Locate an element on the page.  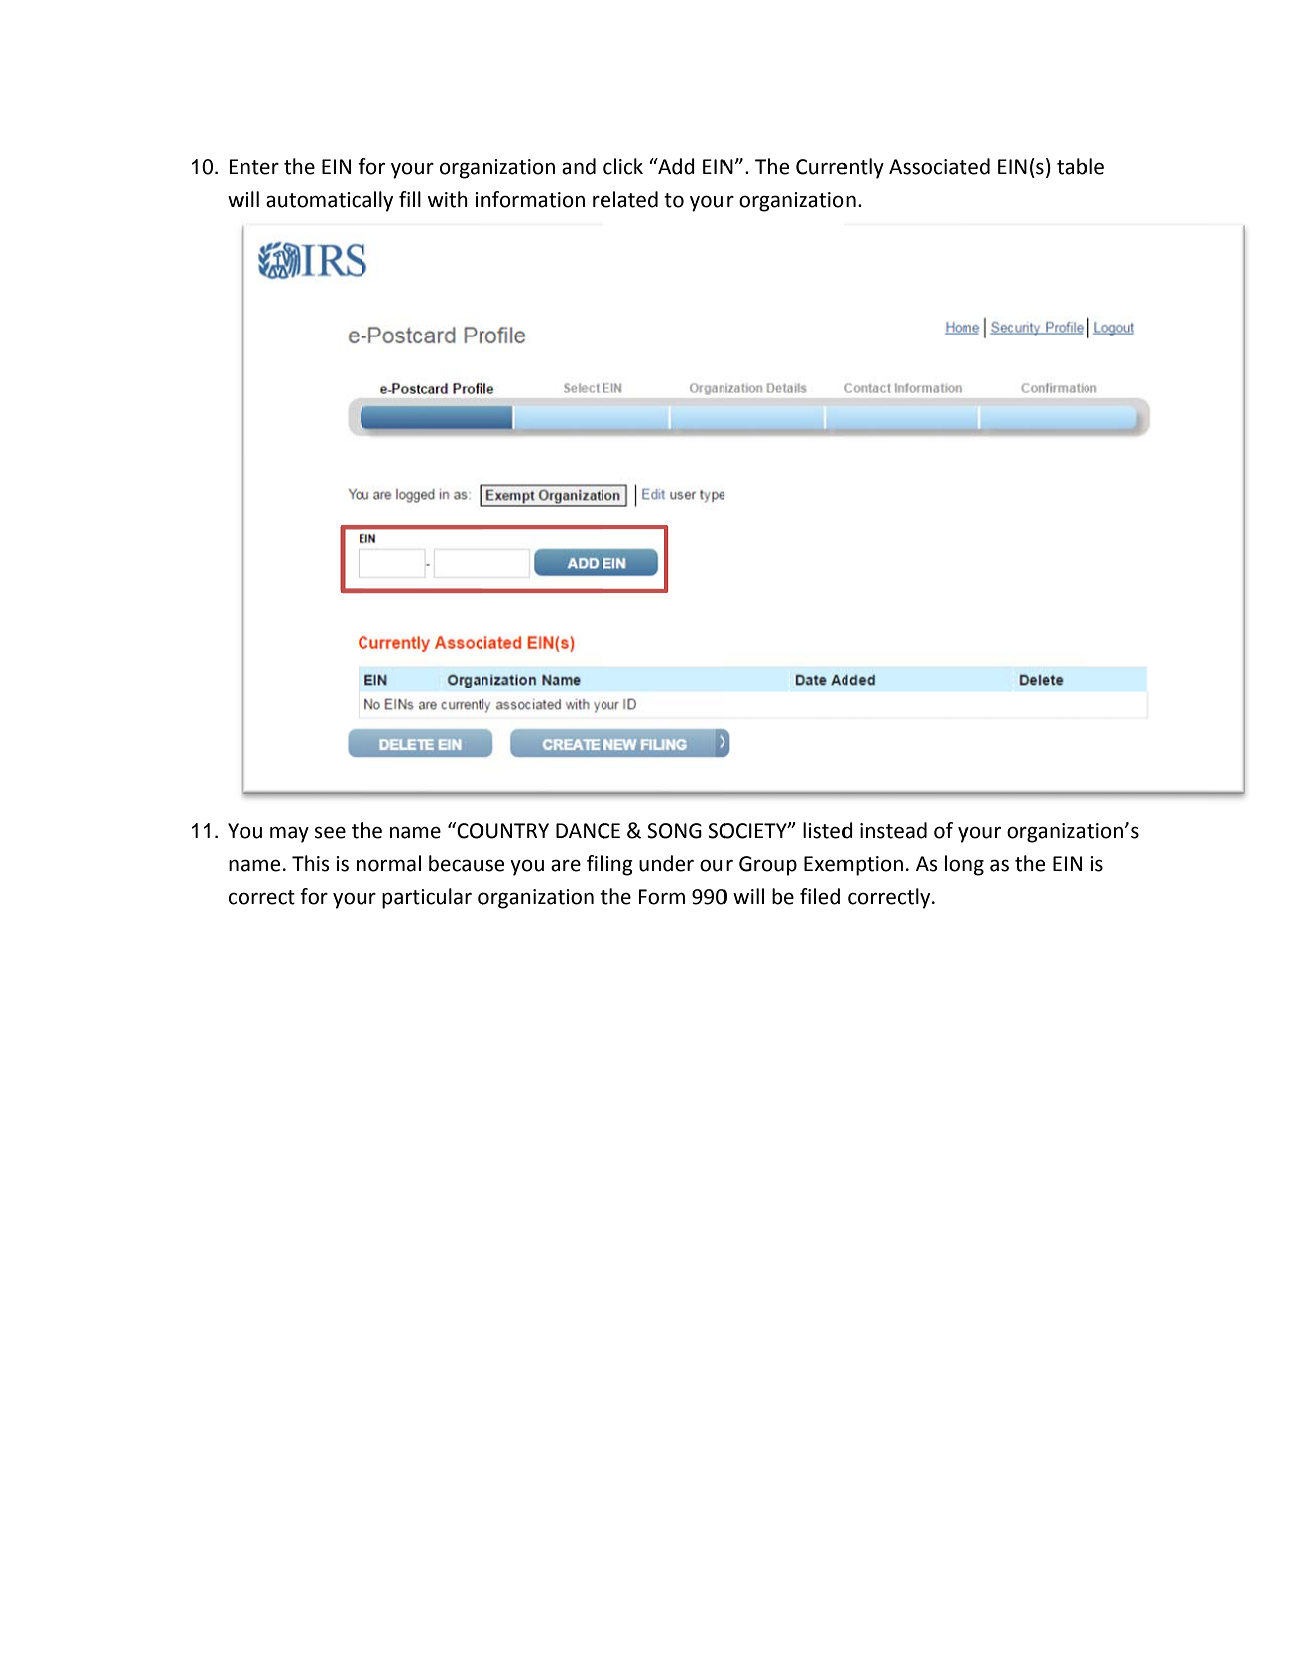
with is located at coordinates (448, 199).
